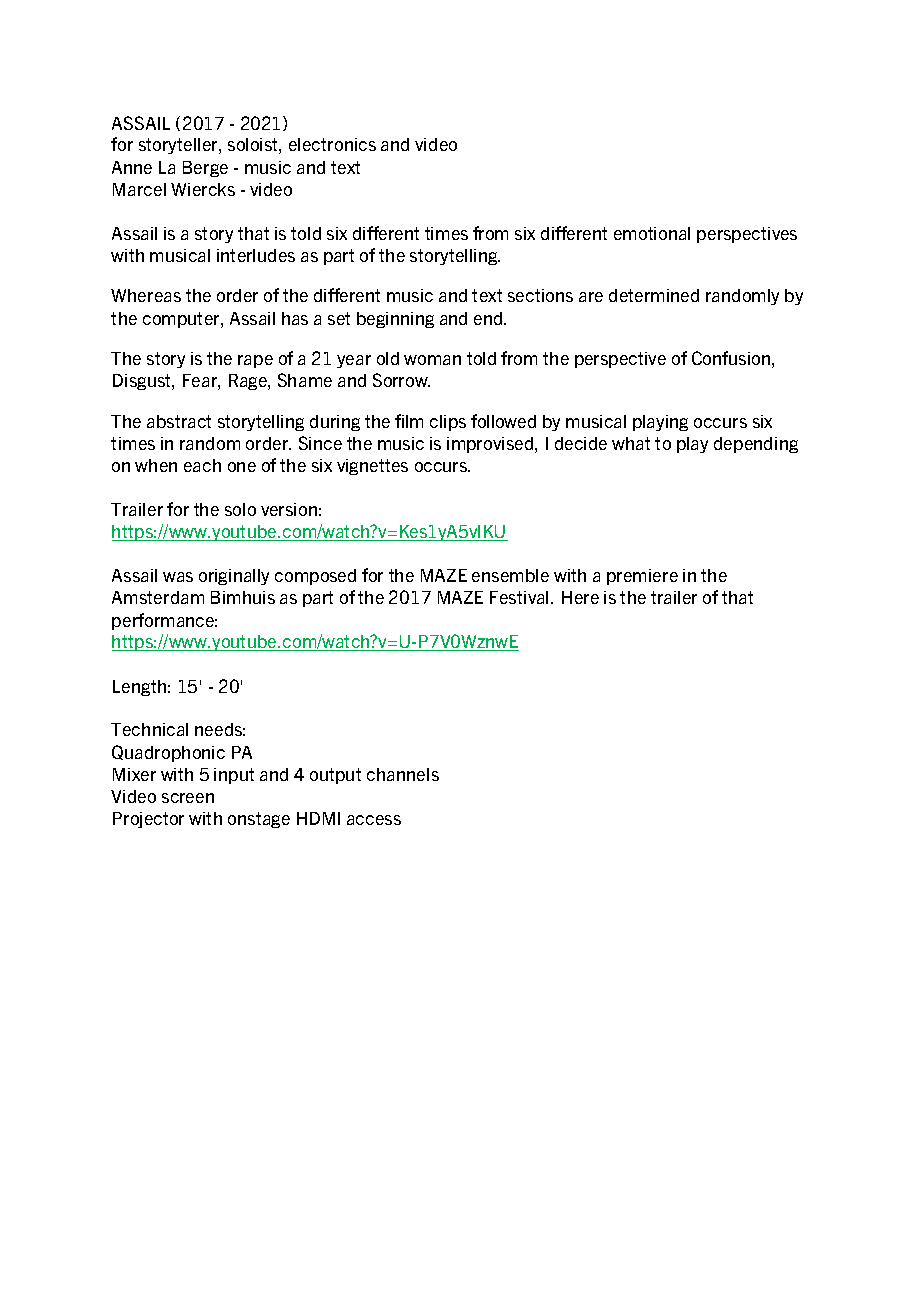 The height and width of the screenshot is (1308, 924). I want to click on electronics, so click(332, 144).
